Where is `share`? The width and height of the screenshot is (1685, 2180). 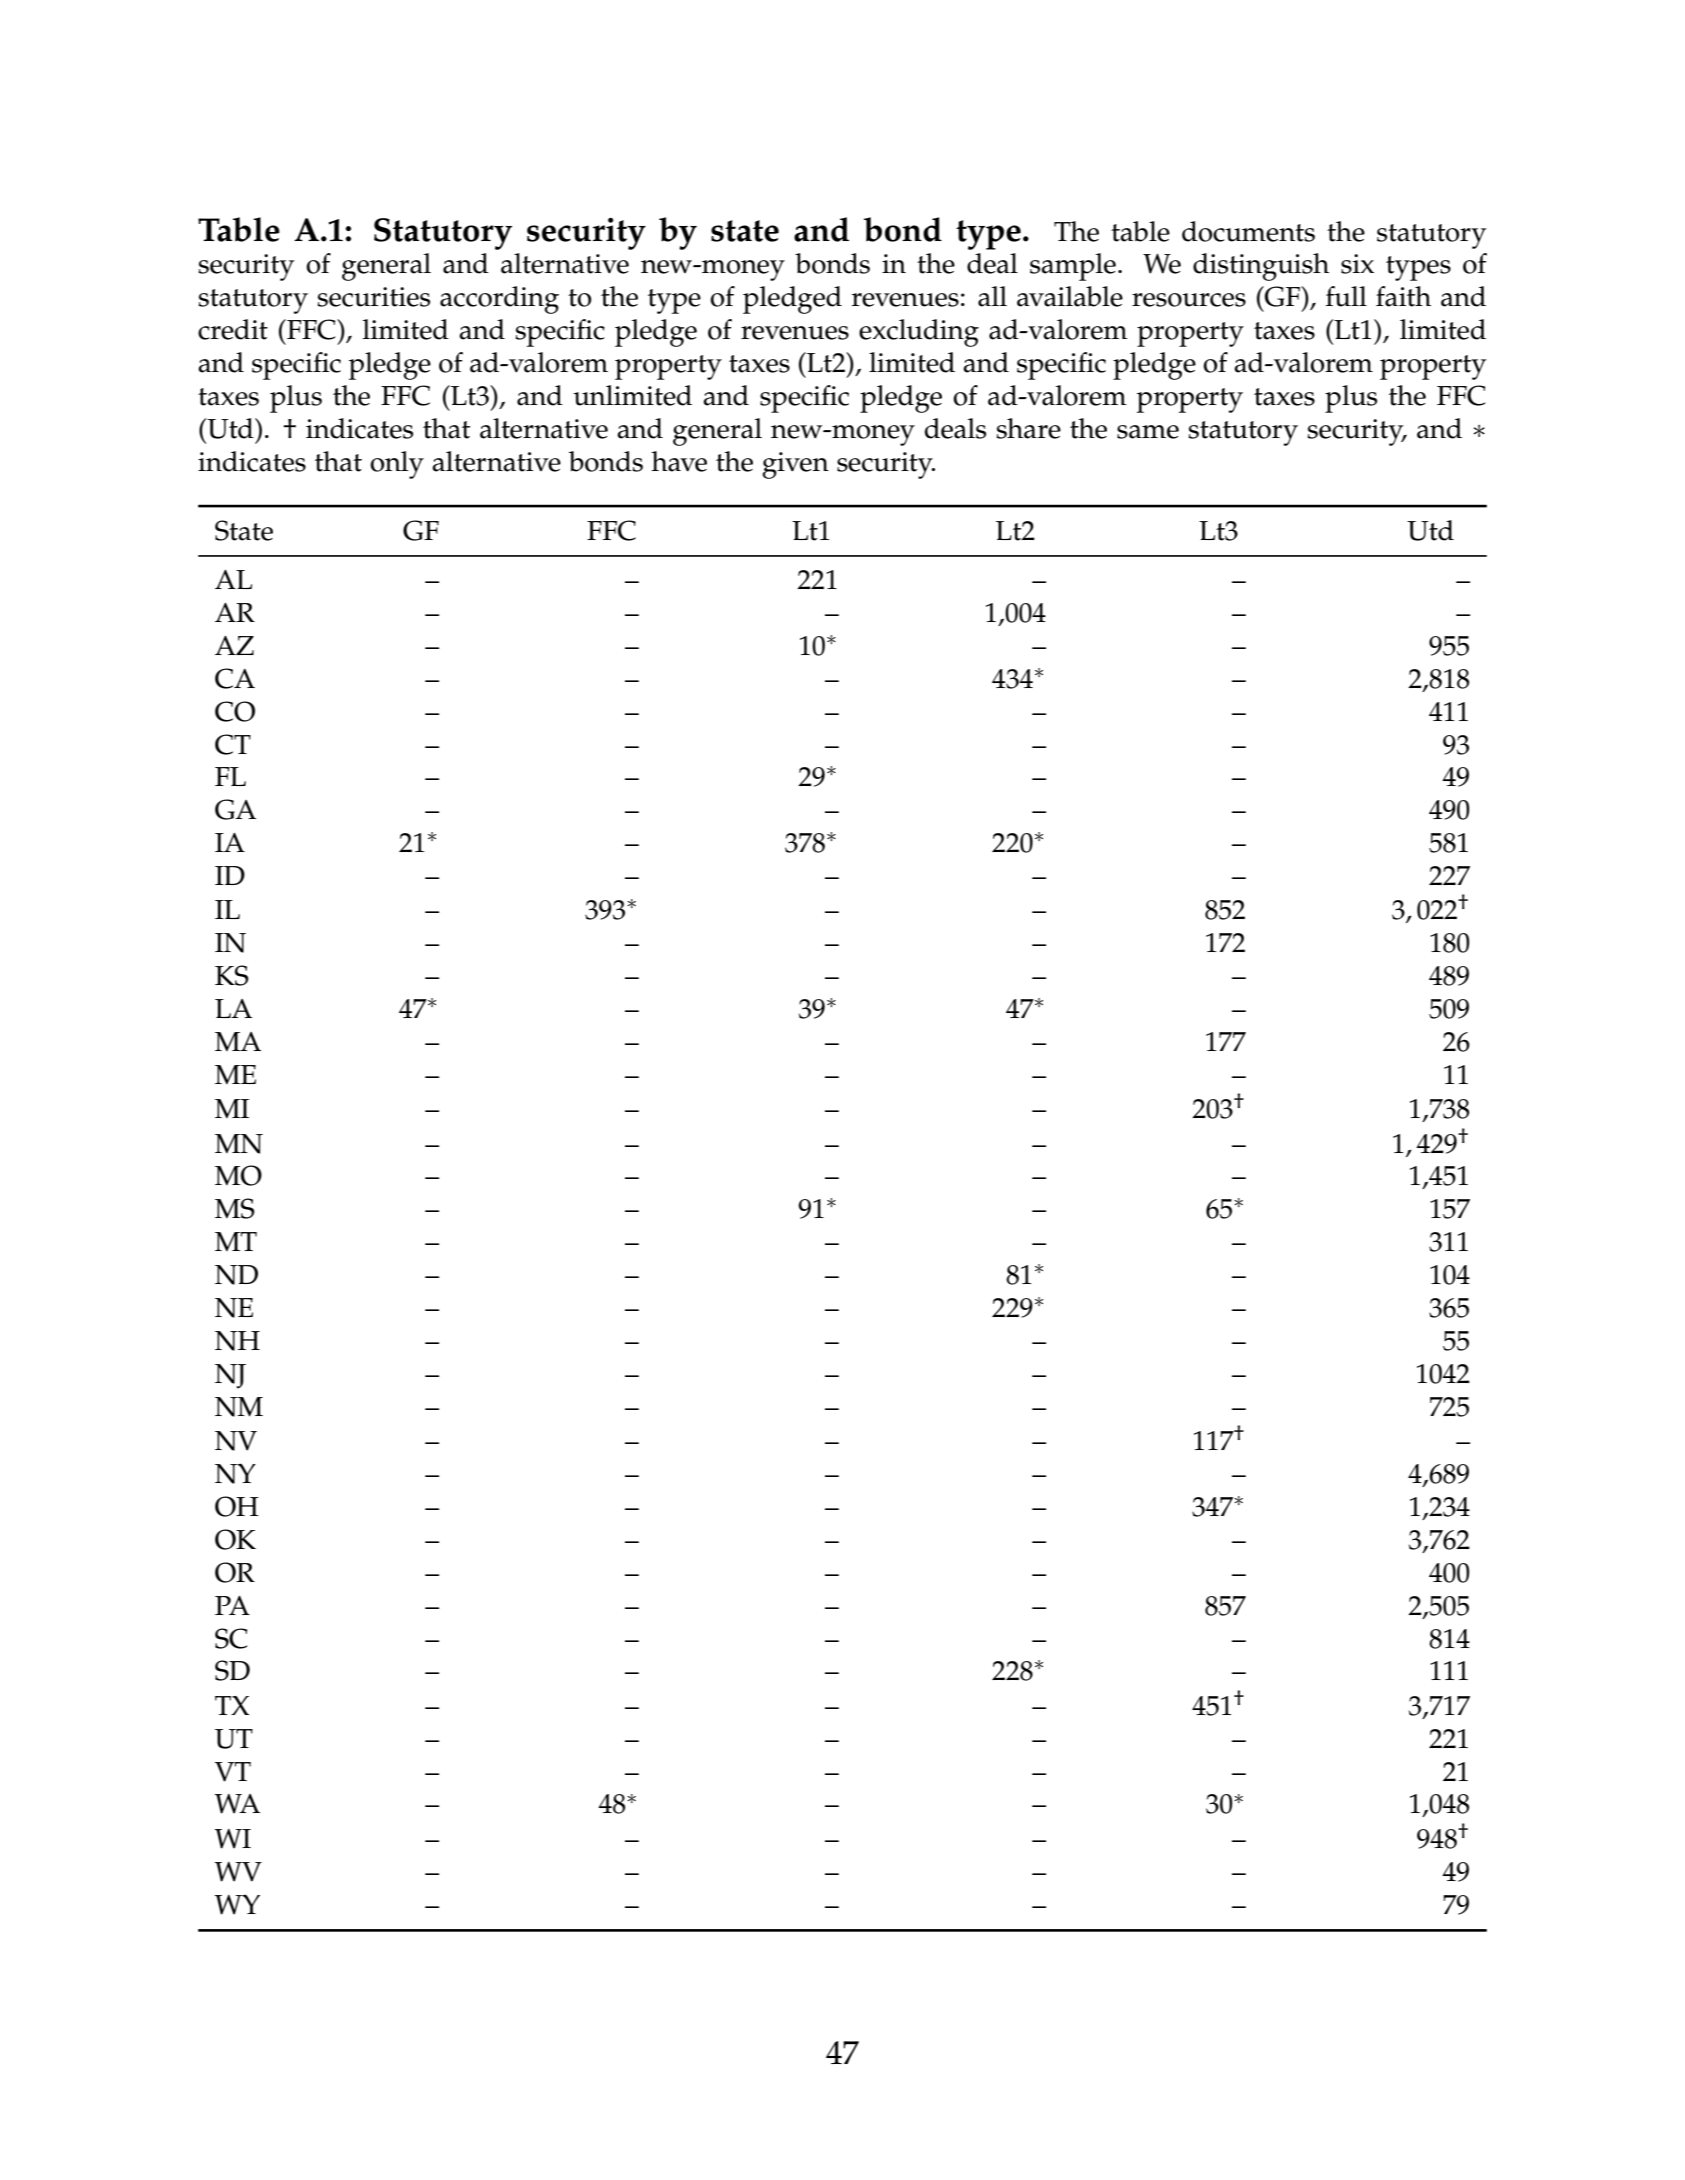
share is located at coordinates (1028, 428).
